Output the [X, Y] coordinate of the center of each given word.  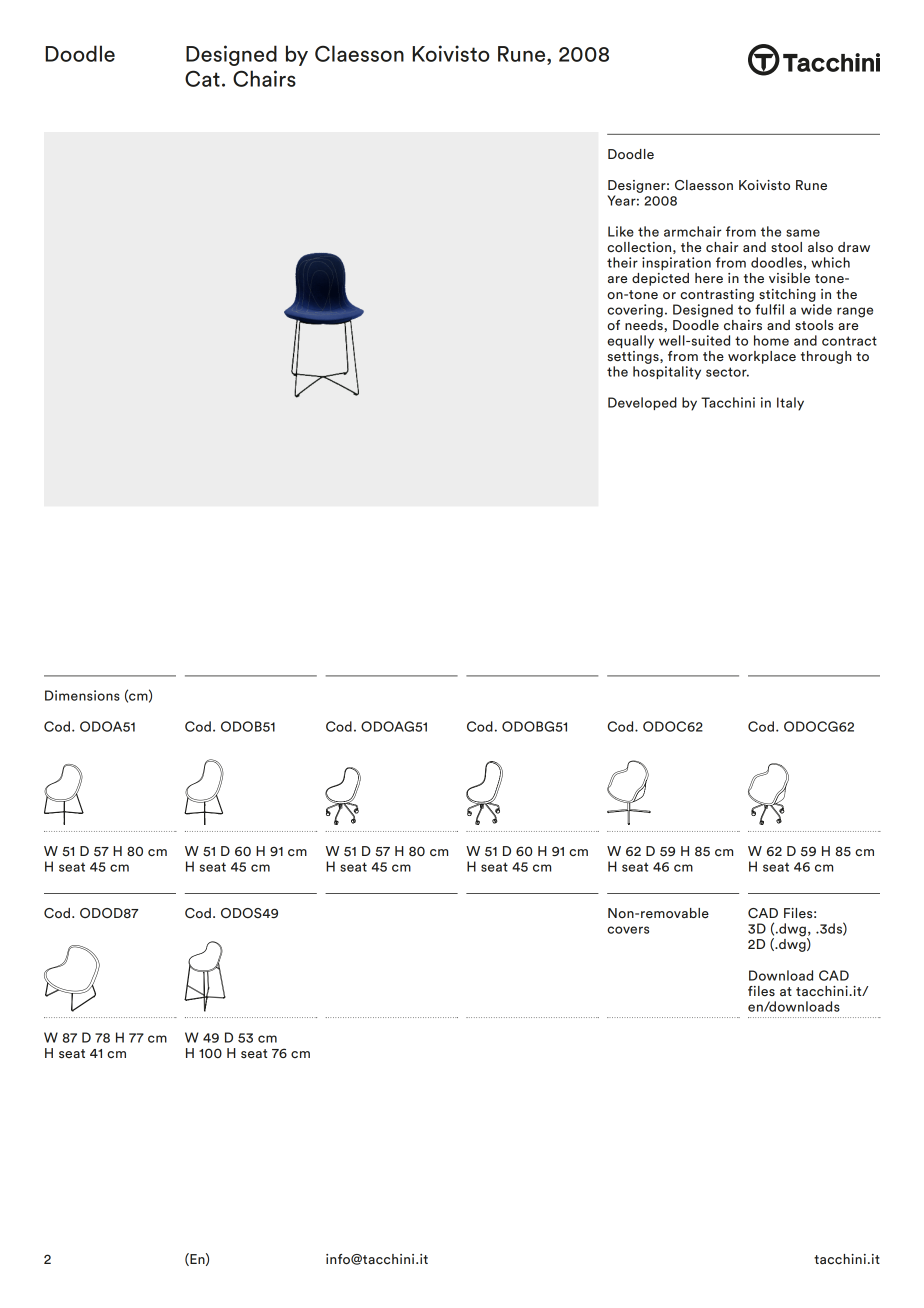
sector [727, 372]
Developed [642, 403]
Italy [790, 404]
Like [621, 231]
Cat [202, 78]
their [622, 262]
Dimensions [82, 695]
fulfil [769, 309]
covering [635, 311]
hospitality [667, 373]
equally [630, 342]
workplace [762, 357]
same [803, 233]
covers [628, 930]
